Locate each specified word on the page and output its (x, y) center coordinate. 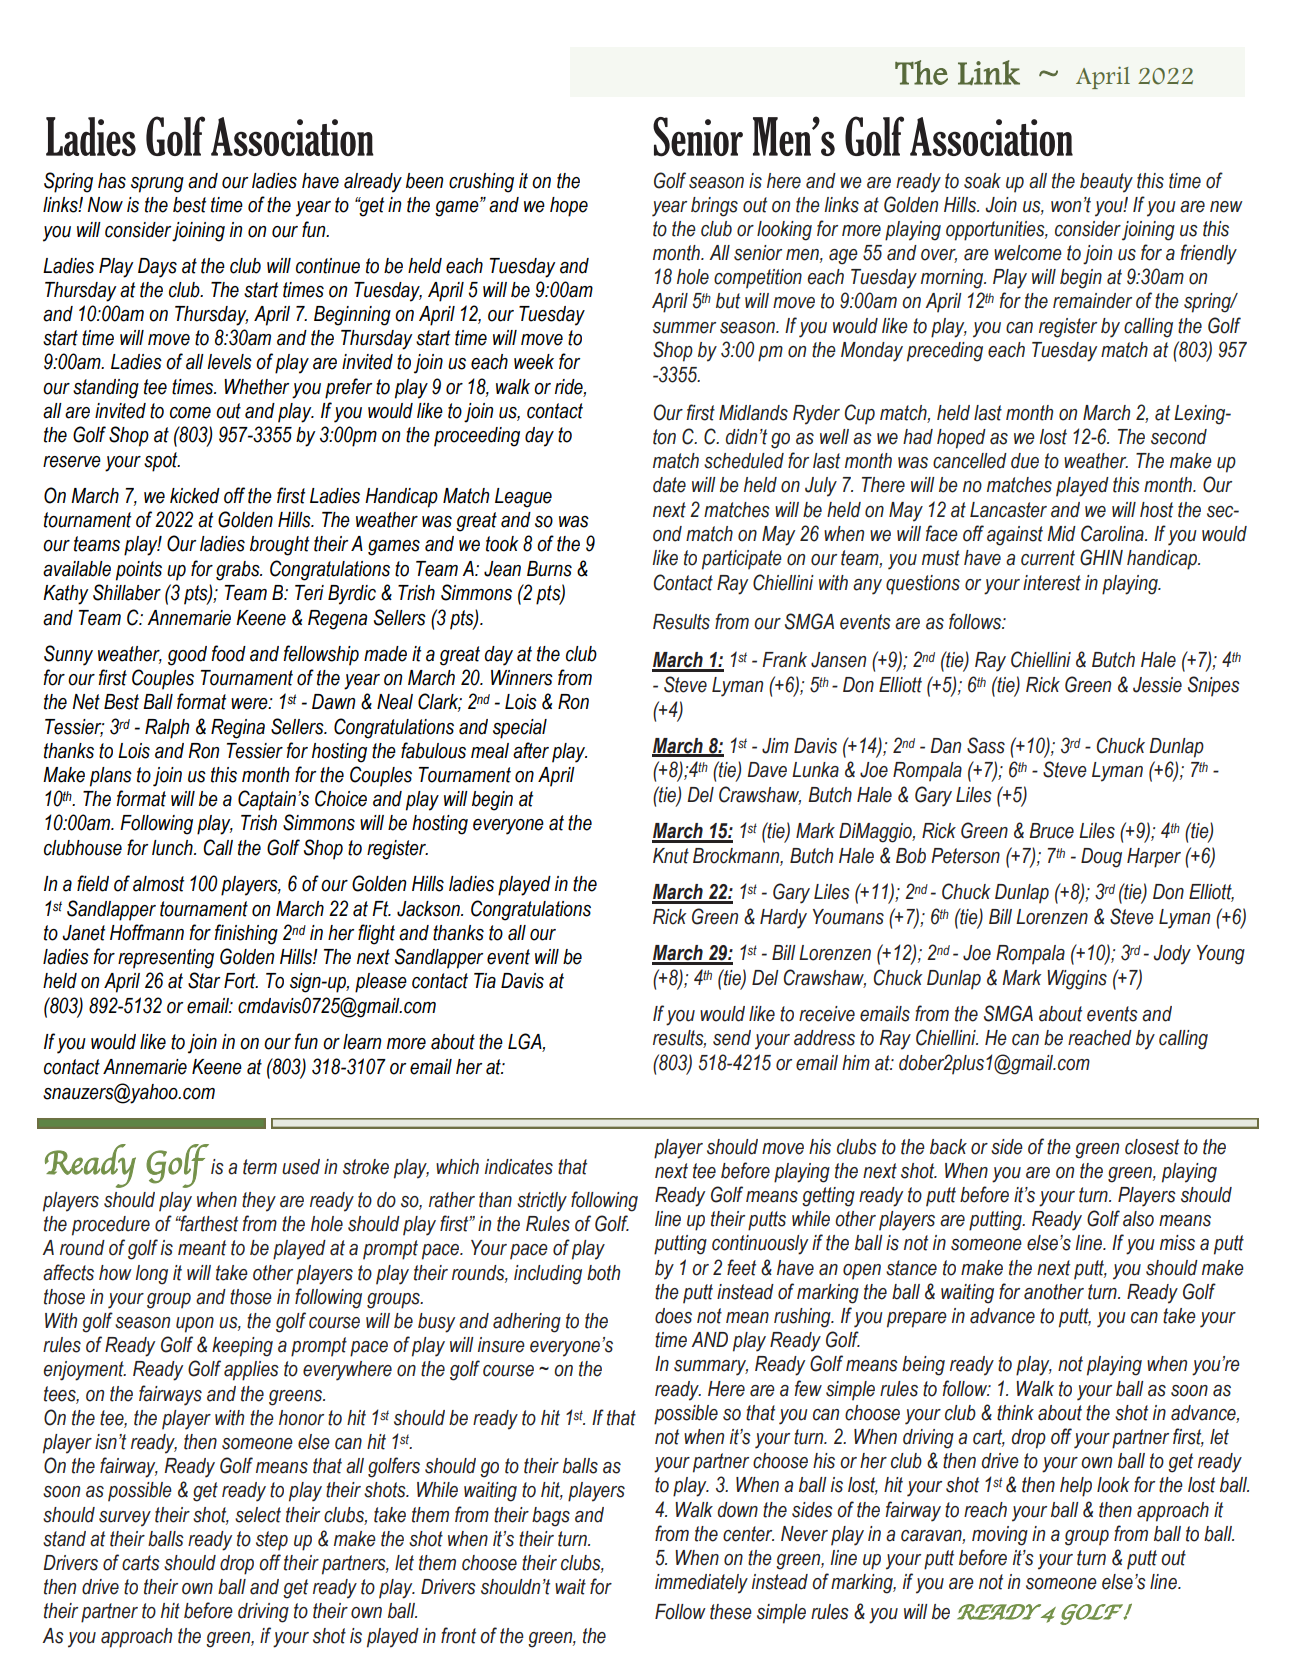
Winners (522, 678)
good (187, 656)
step (272, 1541)
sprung (157, 185)
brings (714, 207)
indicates (519, 1167)
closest (1152, 1147)
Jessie (1157, 685)
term (260, 1167)
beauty (1106, 183)
